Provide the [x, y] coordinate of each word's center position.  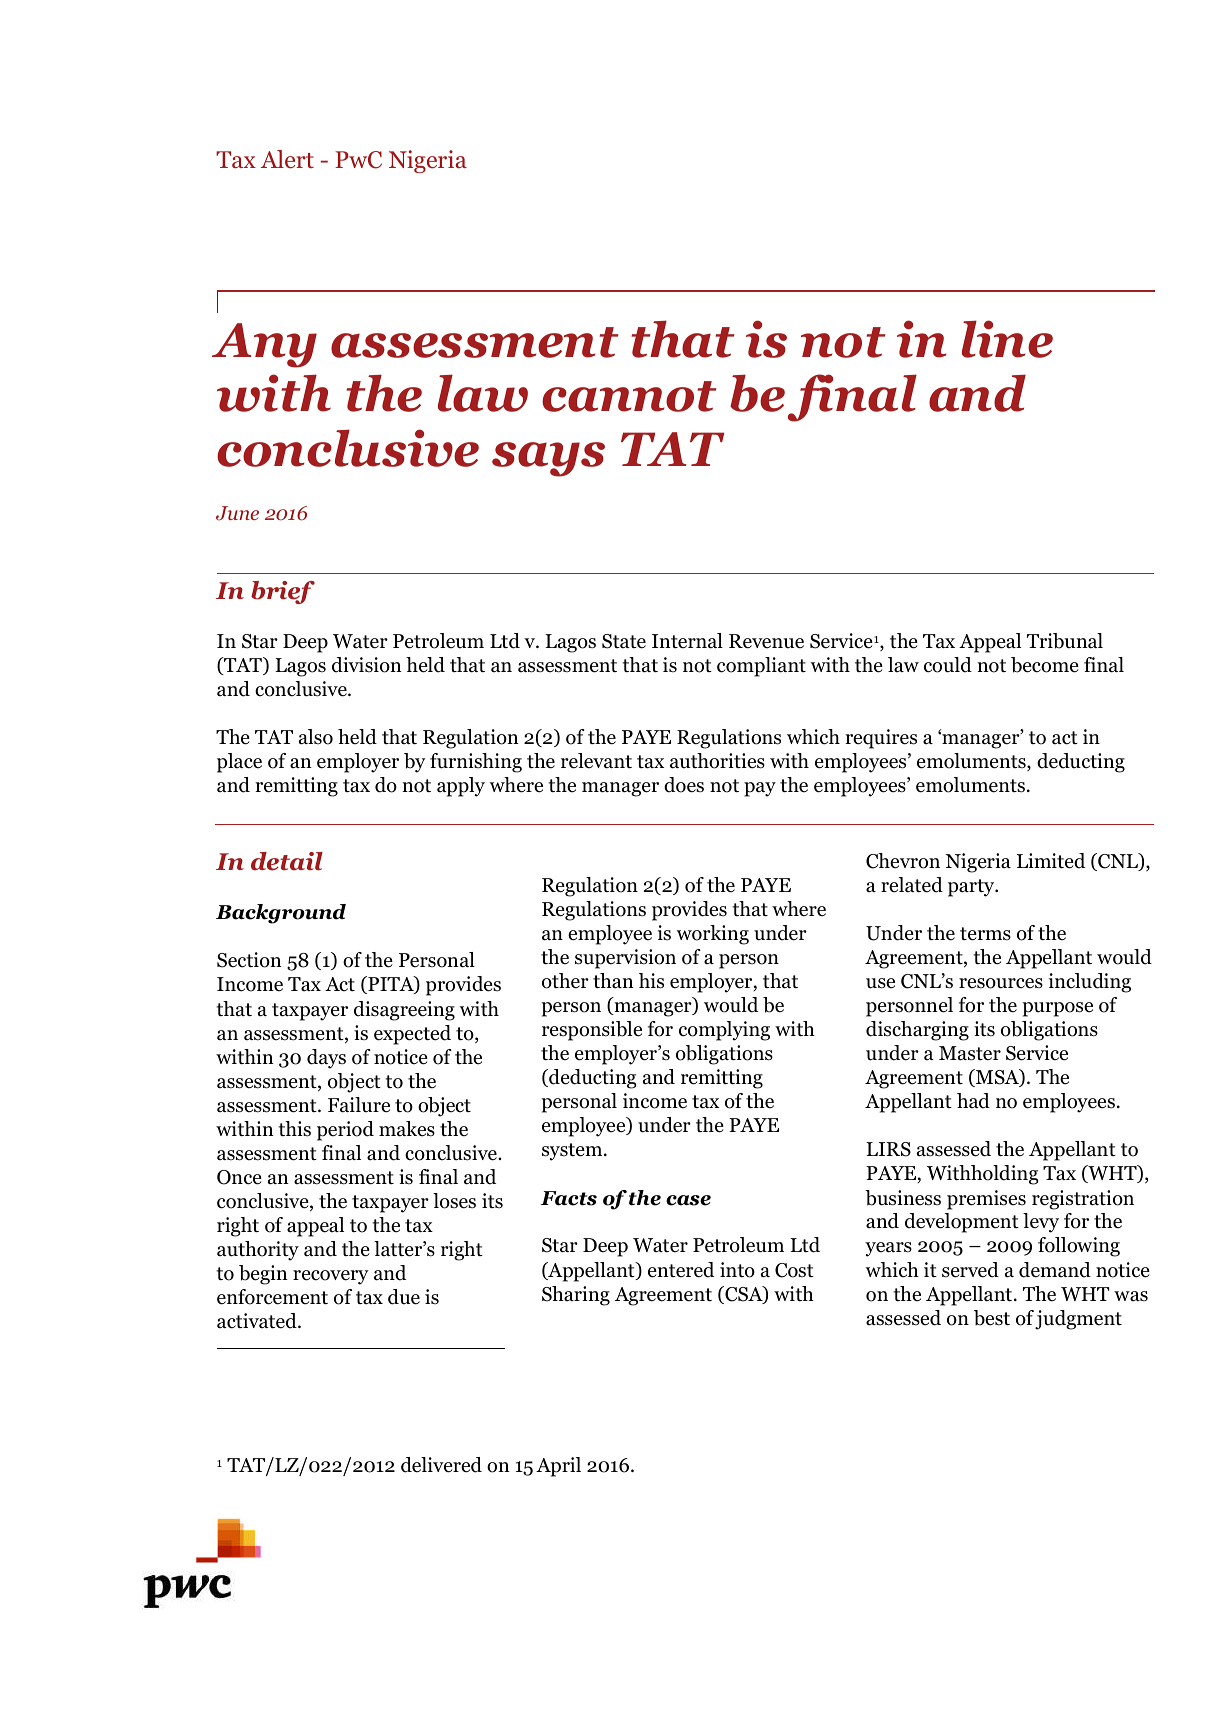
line [1007, 339]
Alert [287, 159]
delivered [441, 1465]
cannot [629, 396]
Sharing [576, 1296]
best [992, 1318]
